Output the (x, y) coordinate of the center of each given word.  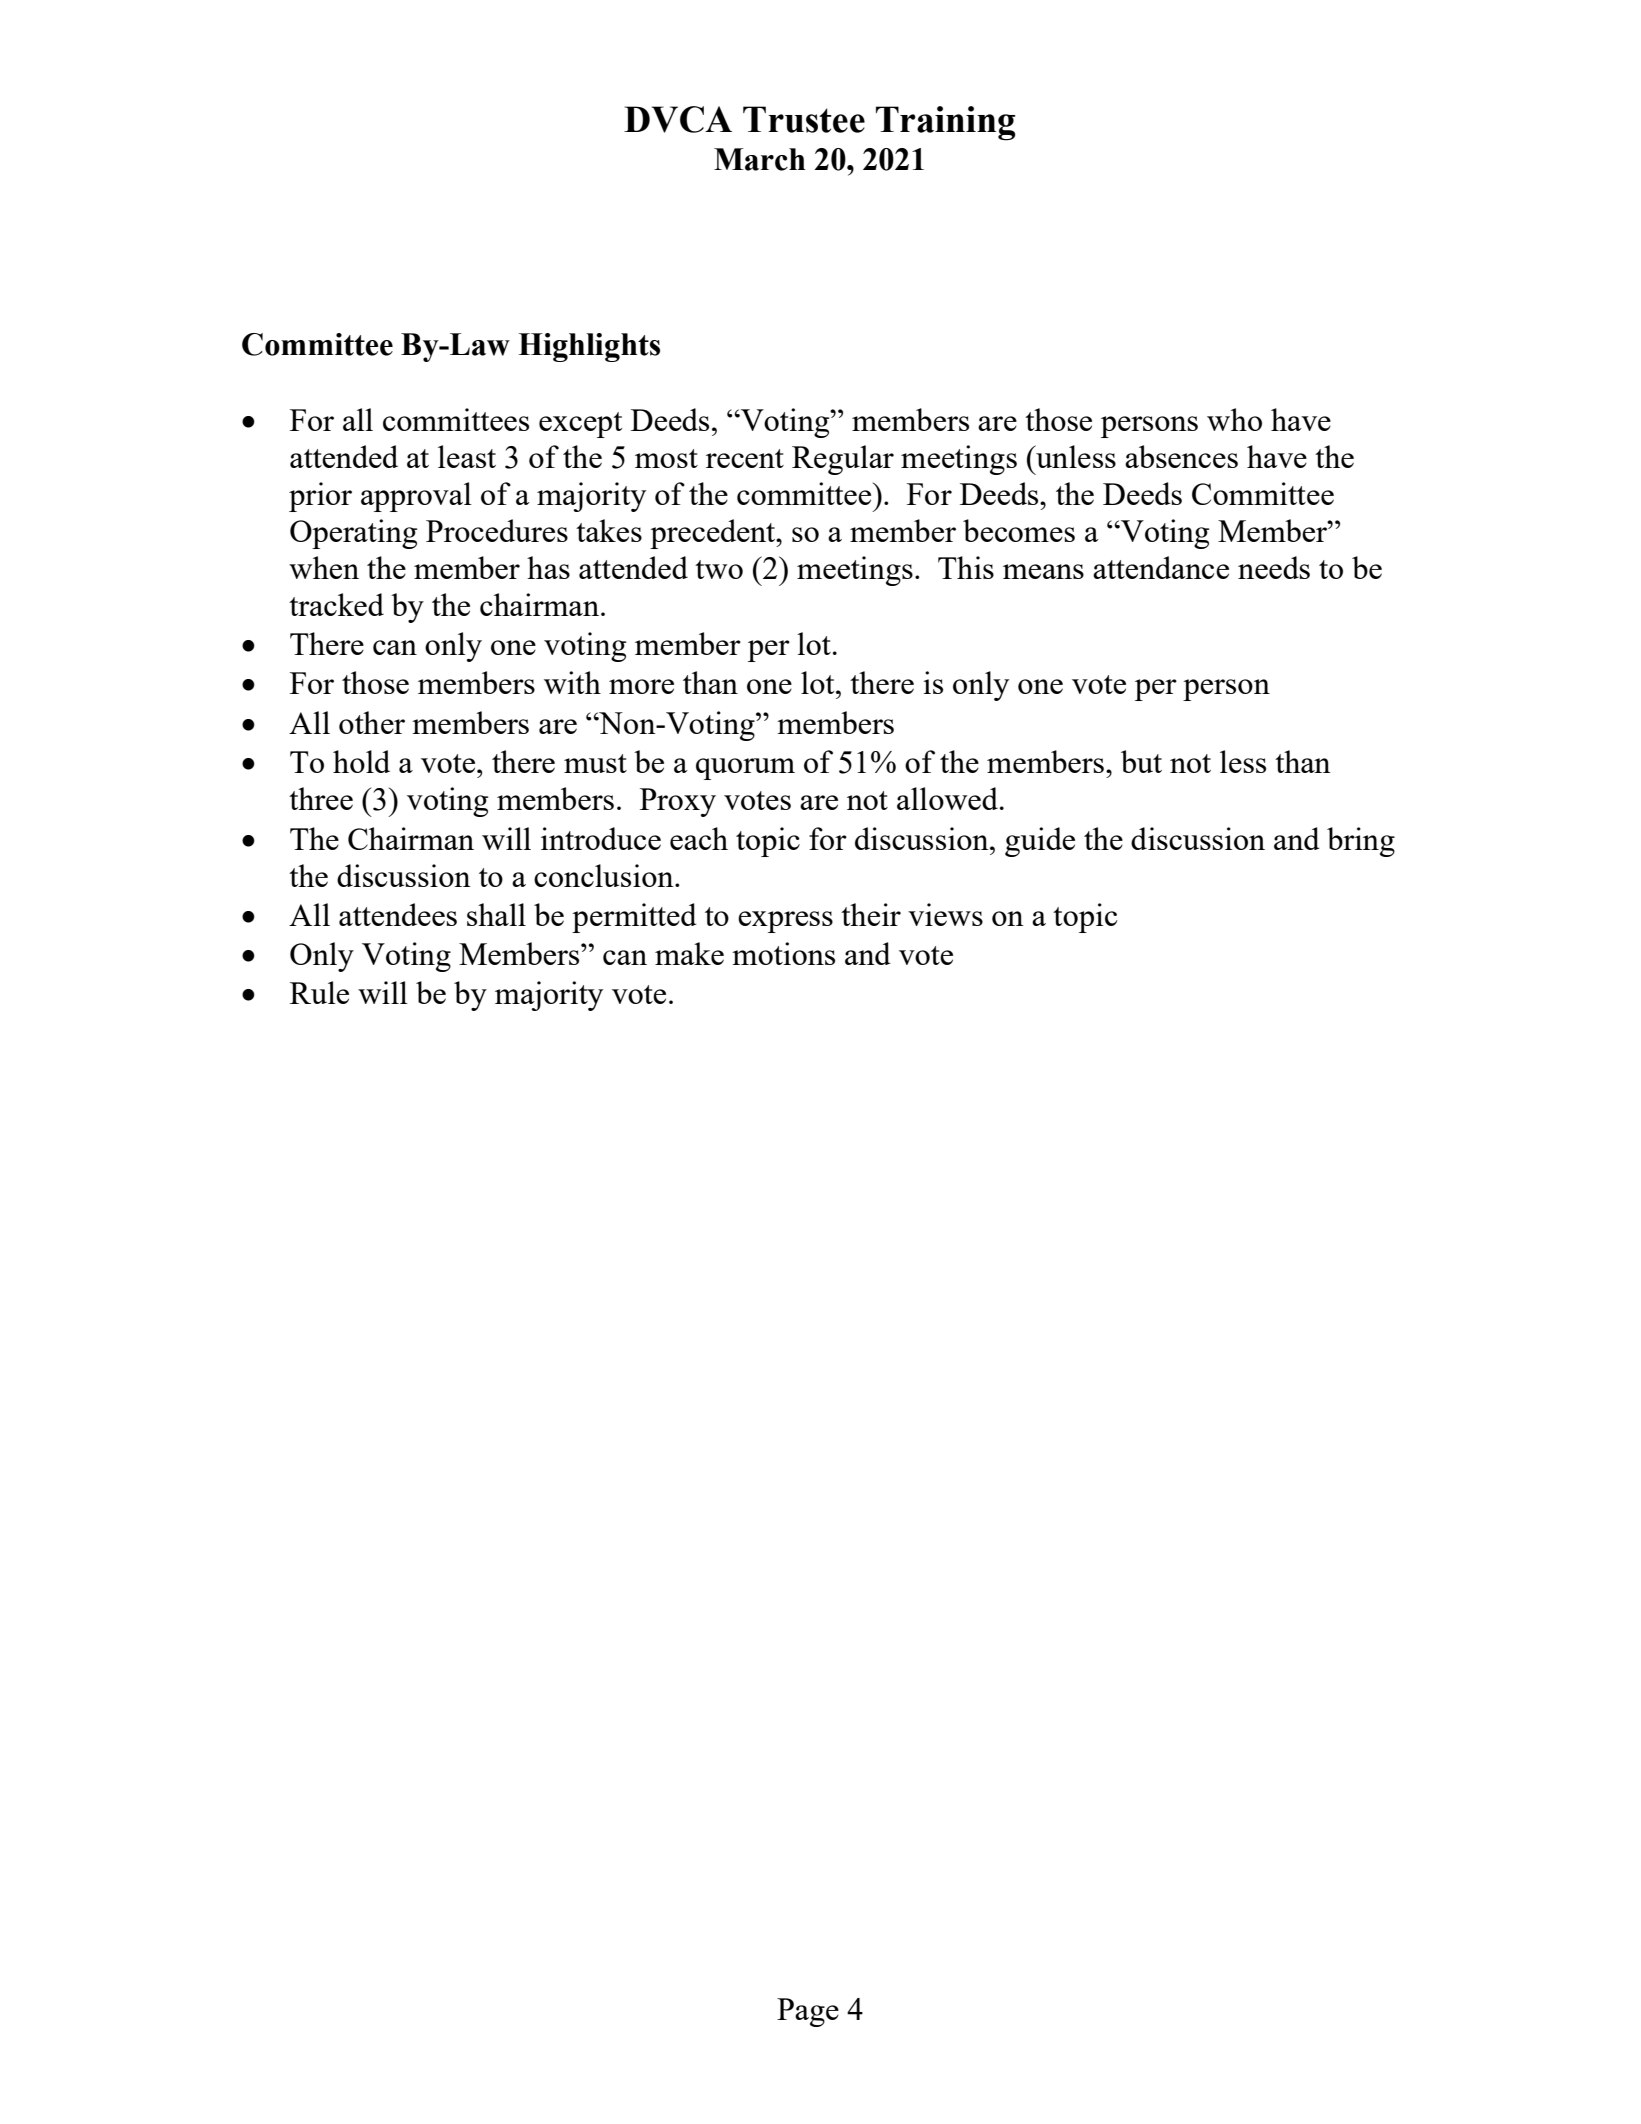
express (785, 922)
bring (1361, 842)
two (719, 569)
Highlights (589, 347)
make (689, 953)
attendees (398, 914)
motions (783, 953)
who (1234, 419)
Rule (319, 992)
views (945, 914)
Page (808, 2012)
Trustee (804, 119)
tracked (336, 604)
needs (1274, 567)
